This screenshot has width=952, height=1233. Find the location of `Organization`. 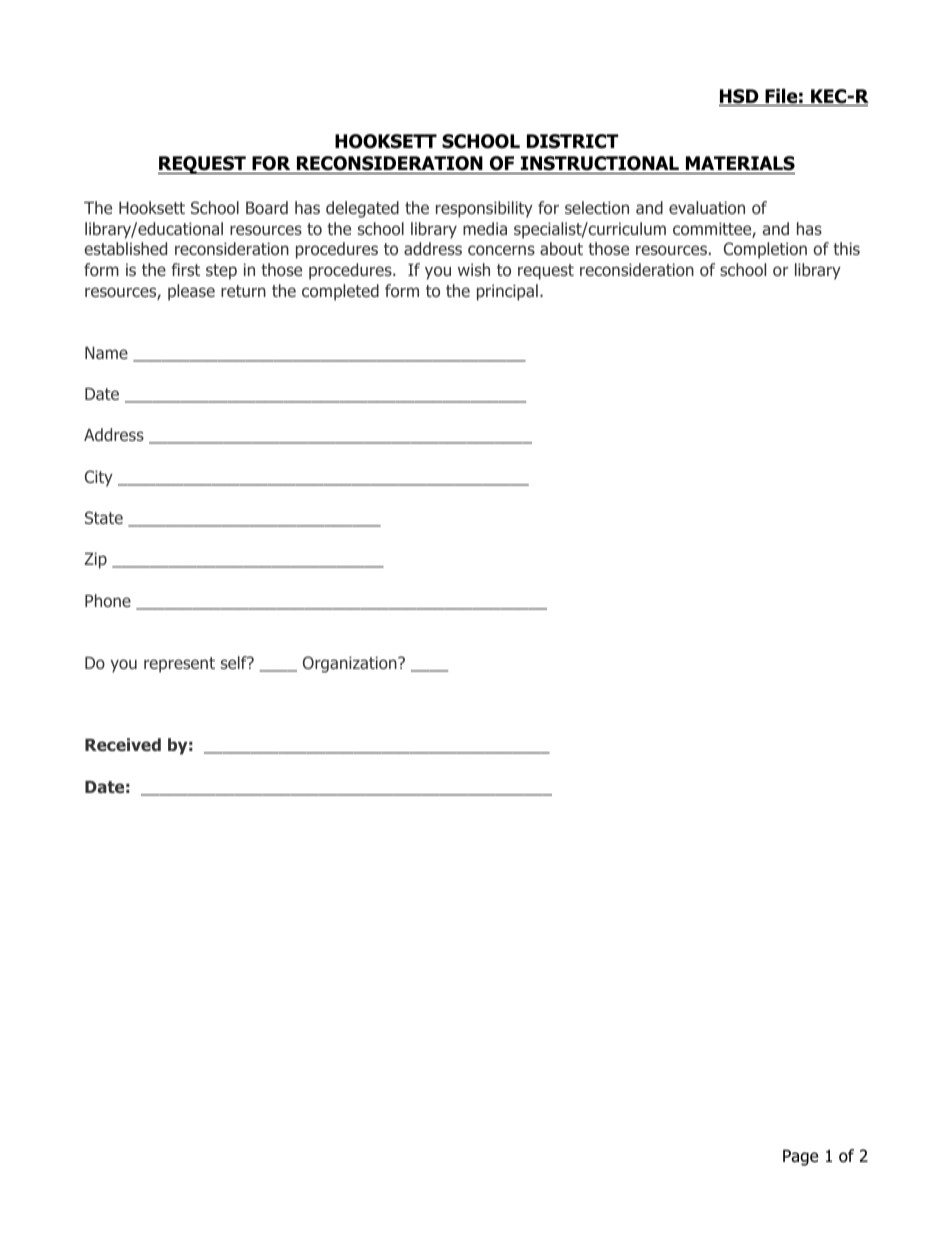

Organization is located at coordinates (351, 664).
